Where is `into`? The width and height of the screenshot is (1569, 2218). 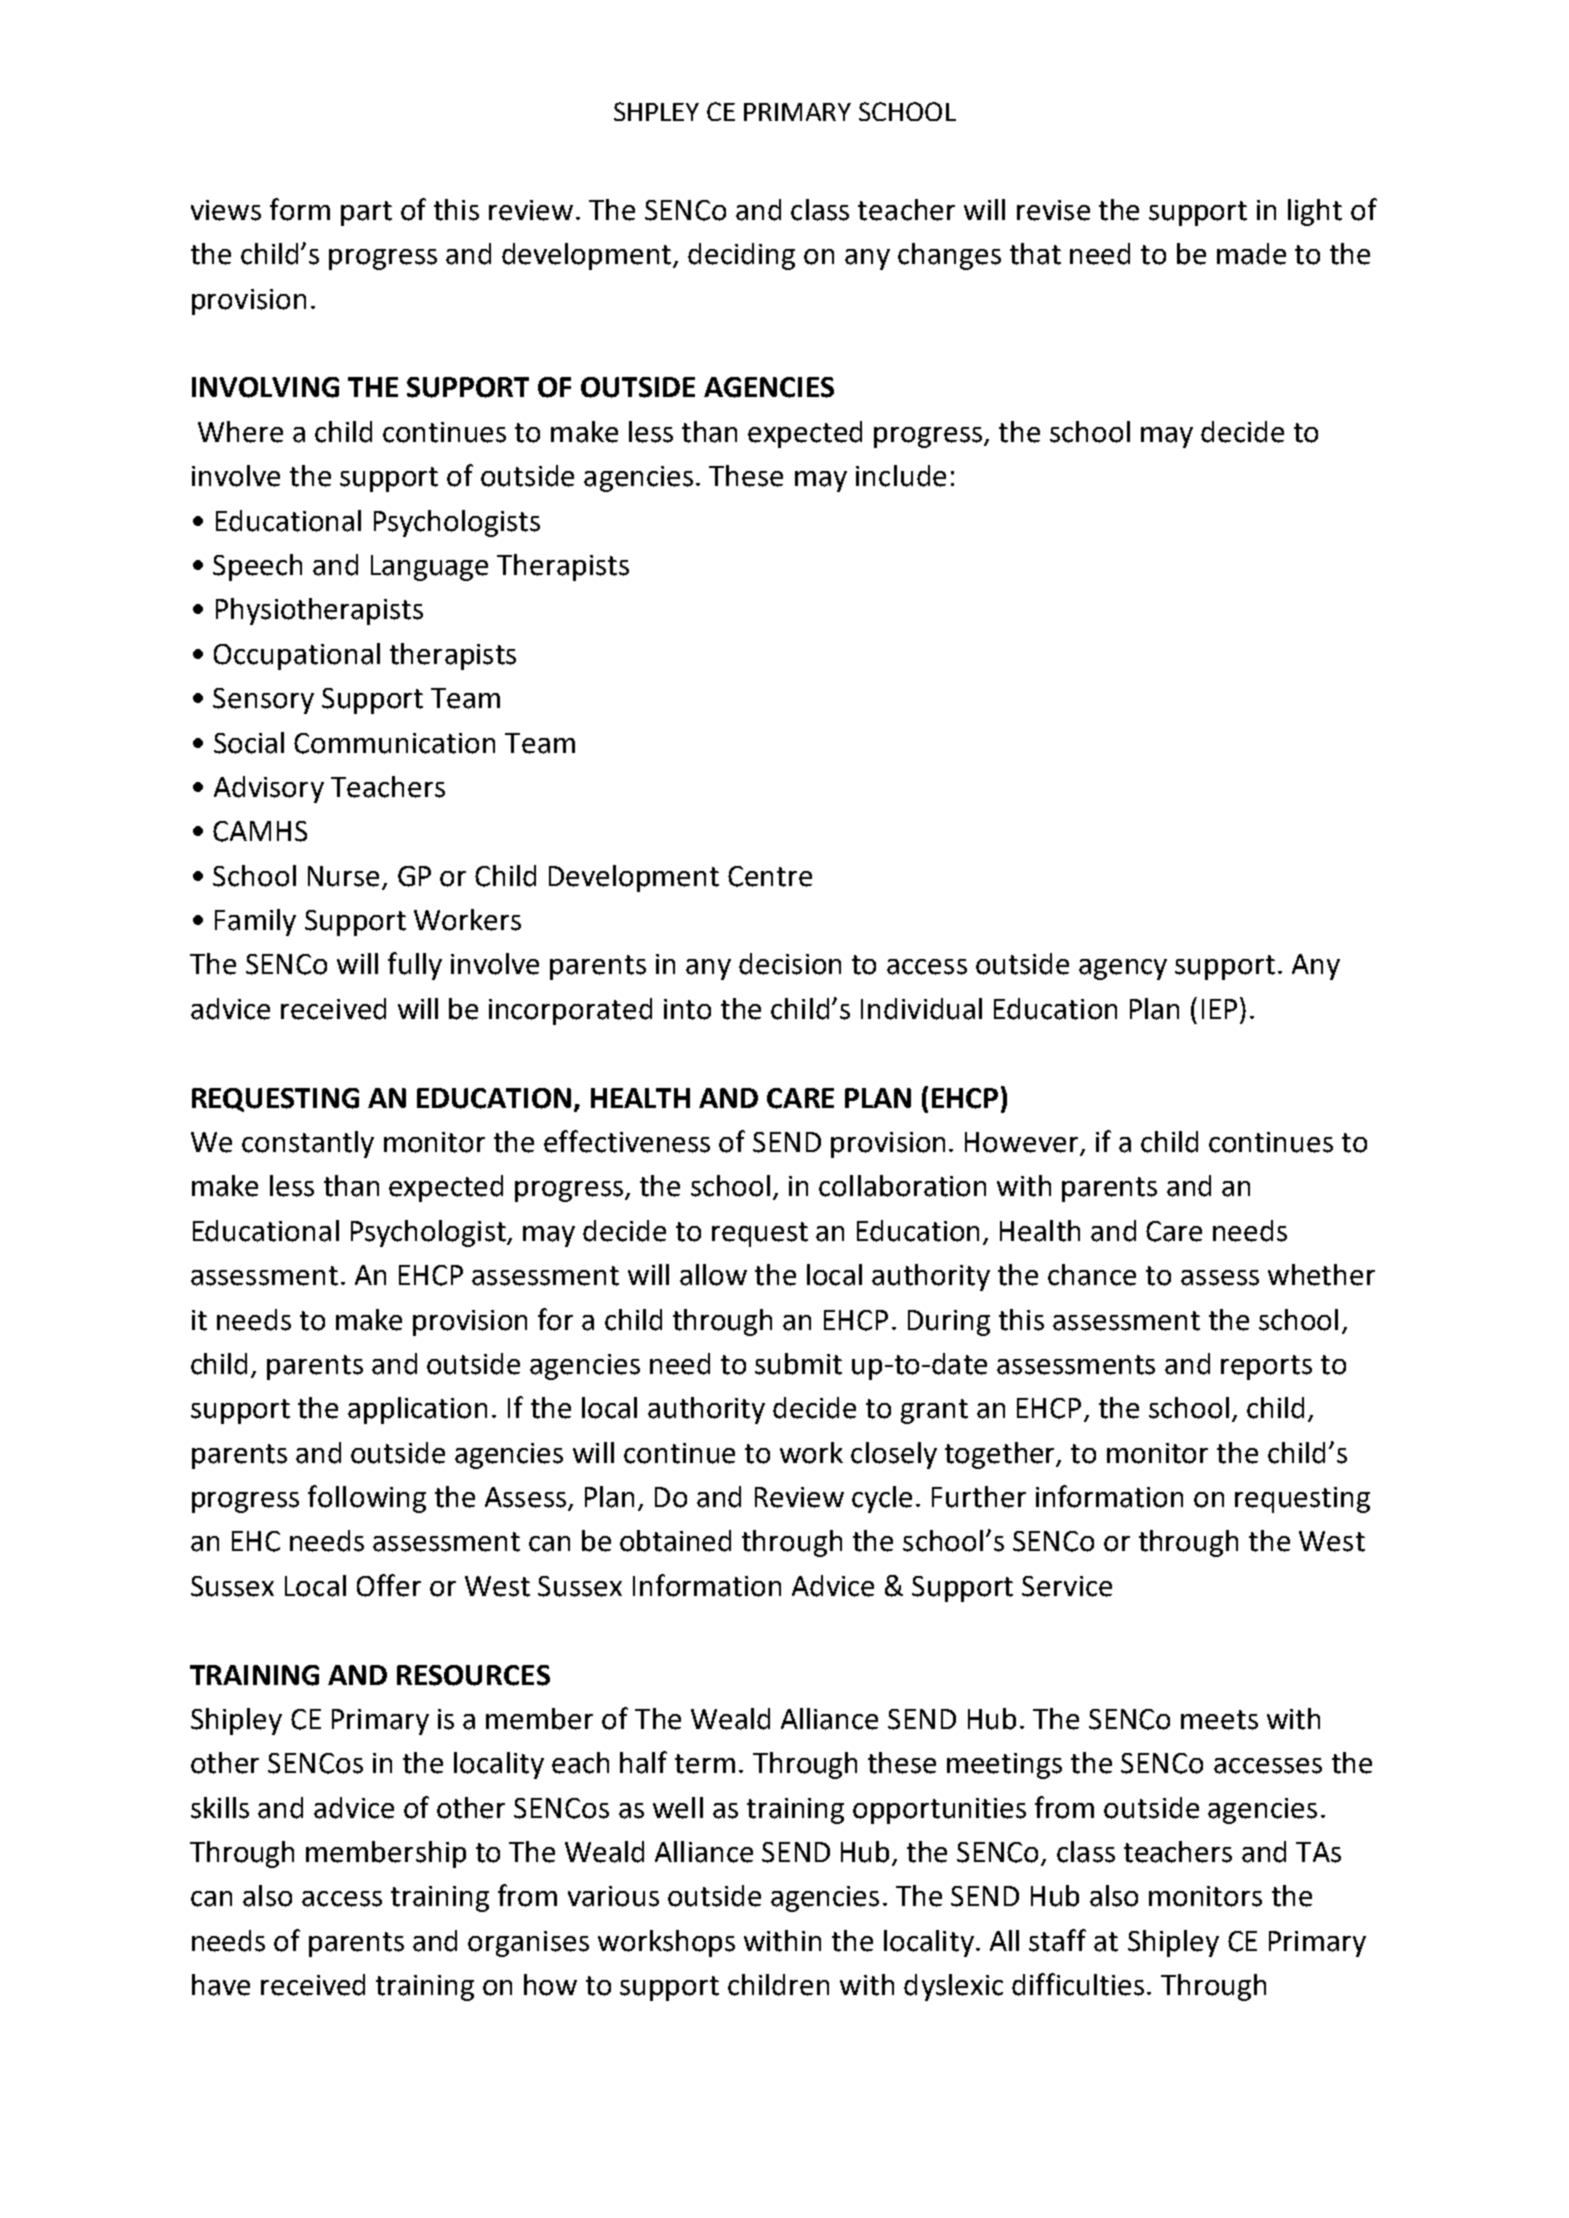 into is located at coordinates (687, 1009).
